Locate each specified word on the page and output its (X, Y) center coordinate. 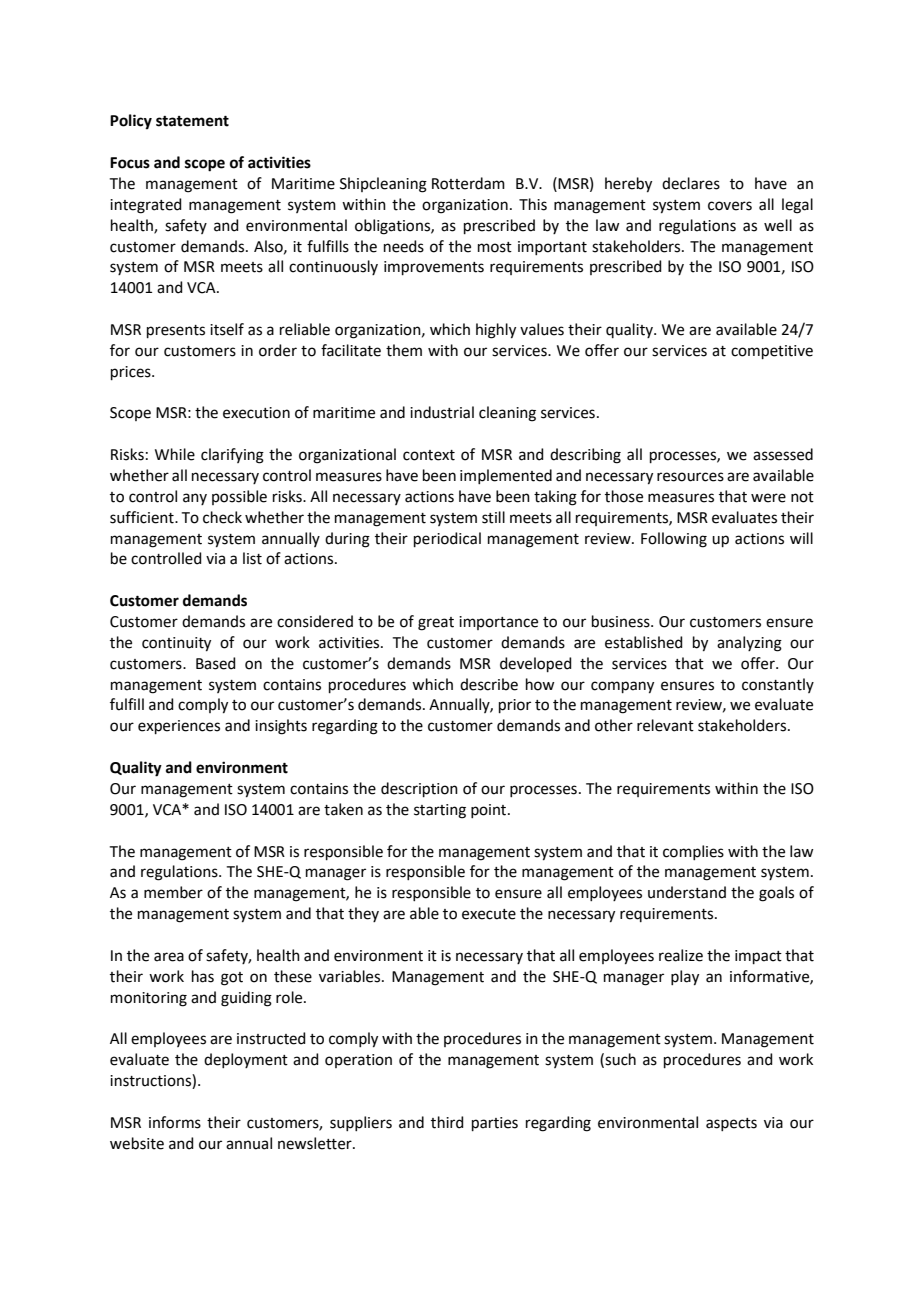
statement (192, 121)
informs (175, 1122)
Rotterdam (468, 183)
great (436, 624)
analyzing (749, 644)
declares (691, 183)
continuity (176, 644)
